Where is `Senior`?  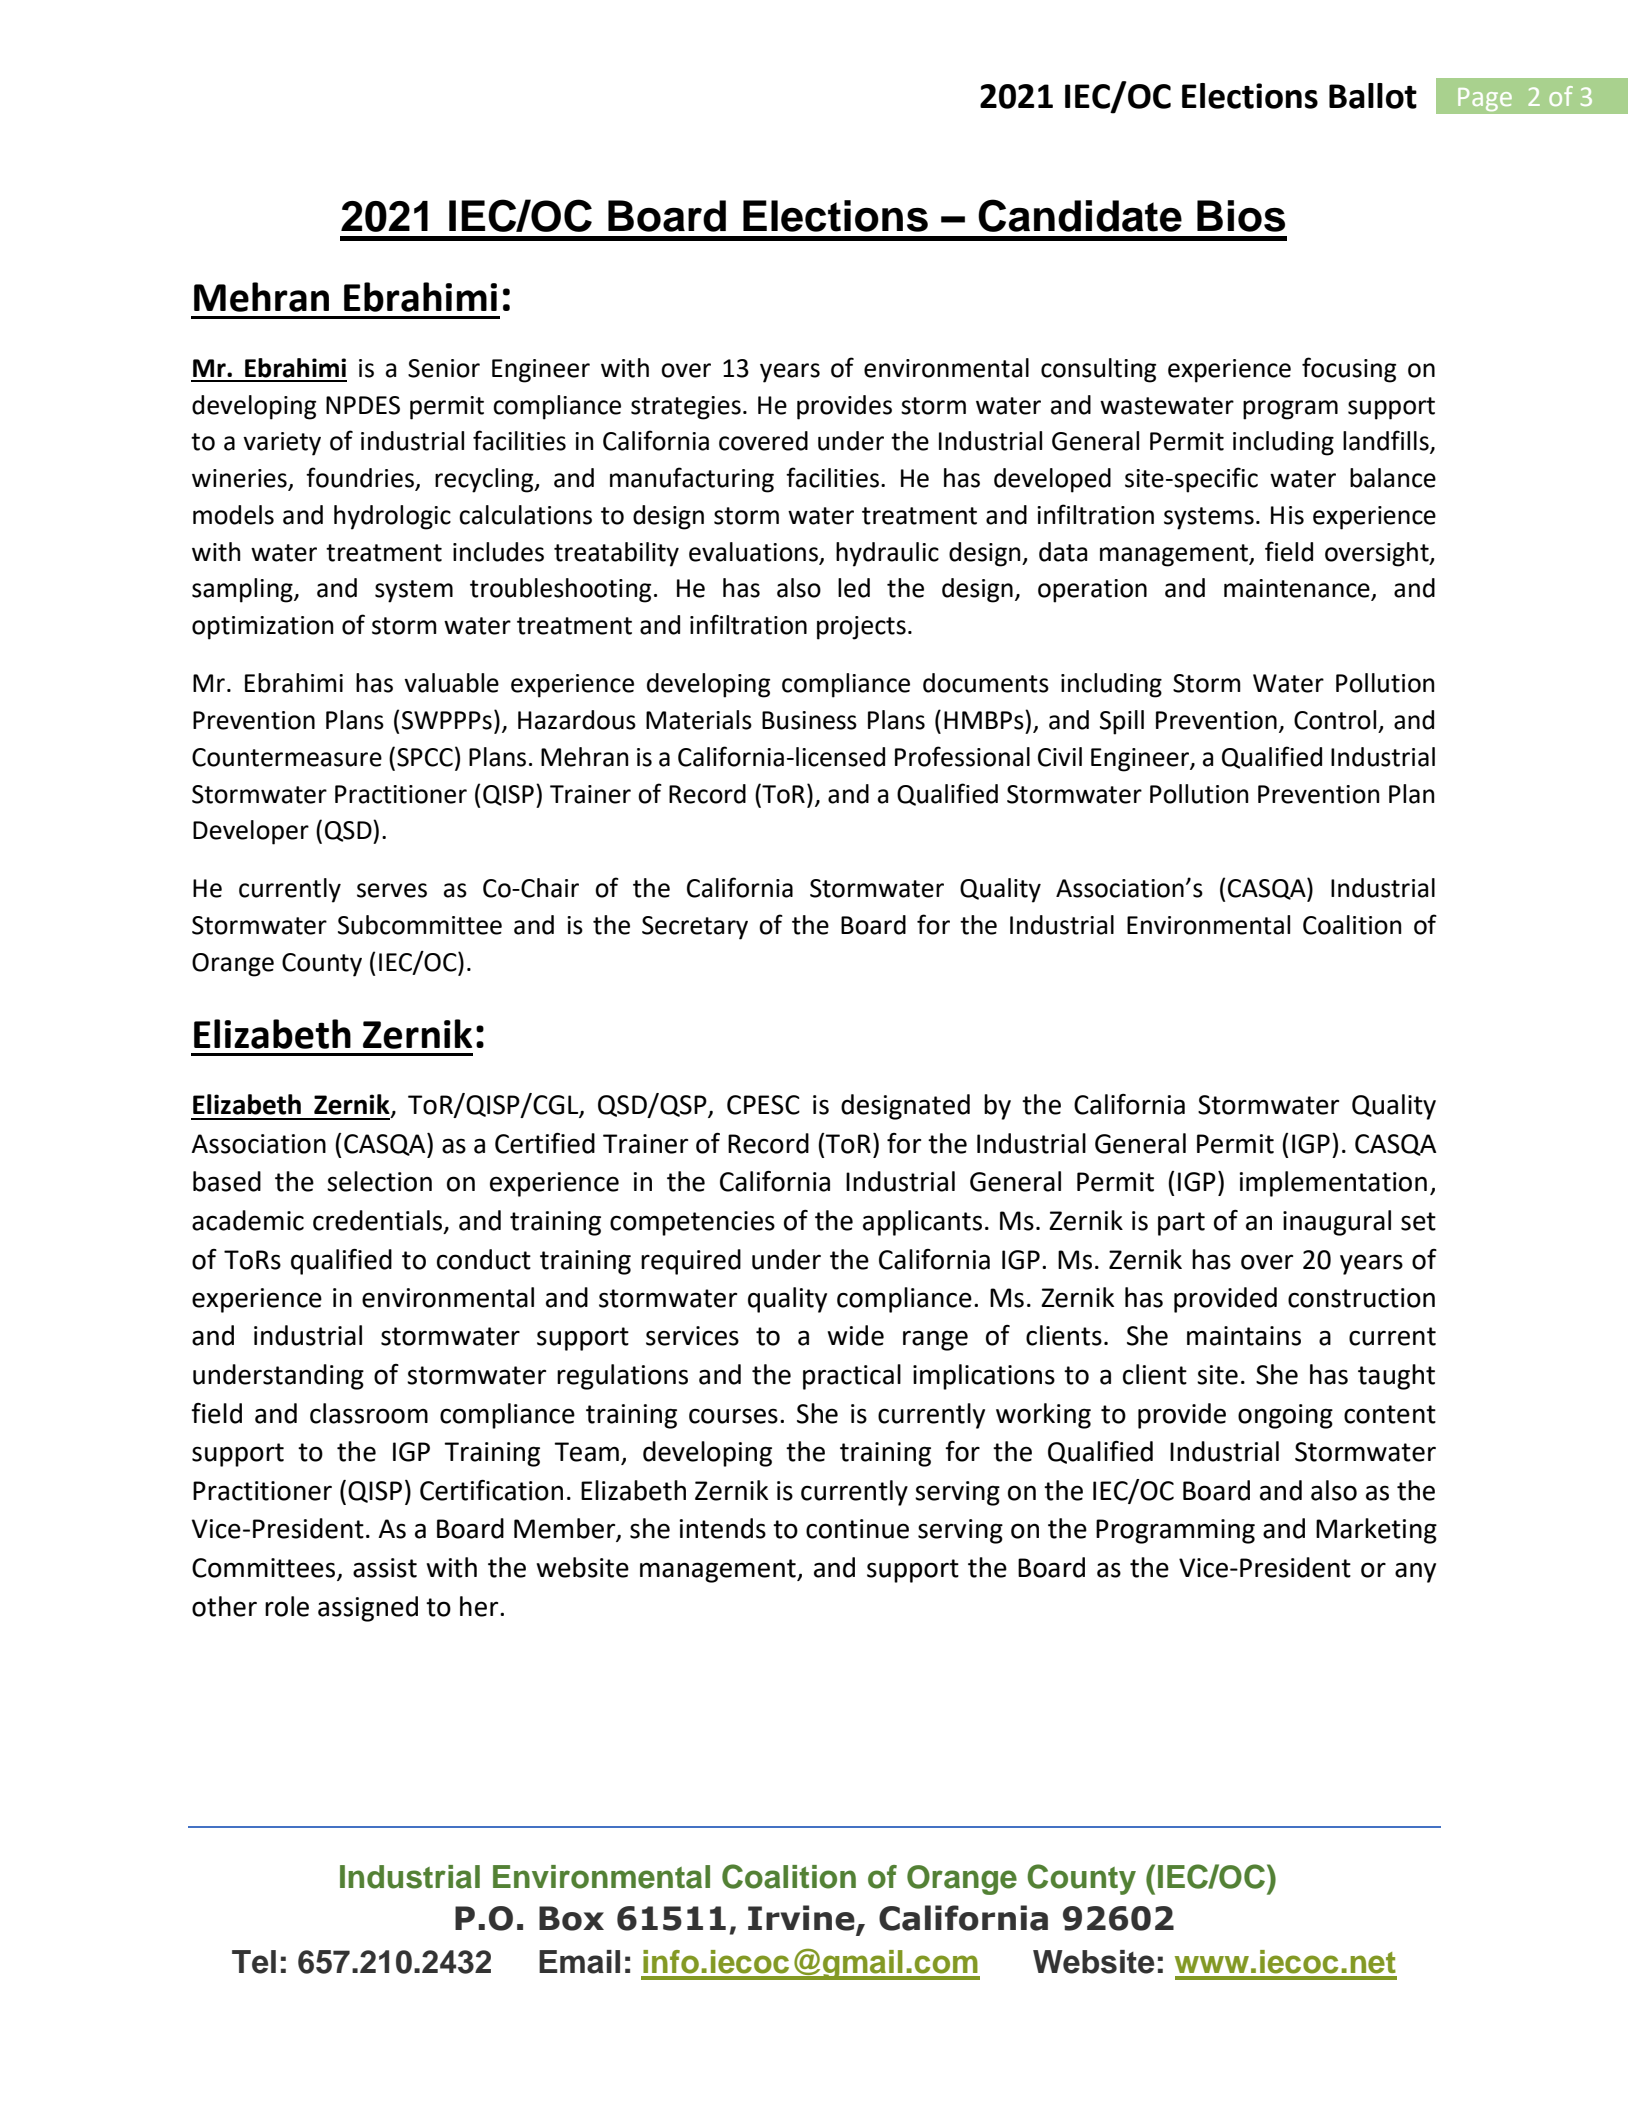
Senior is located at coordinates (444, 368).
